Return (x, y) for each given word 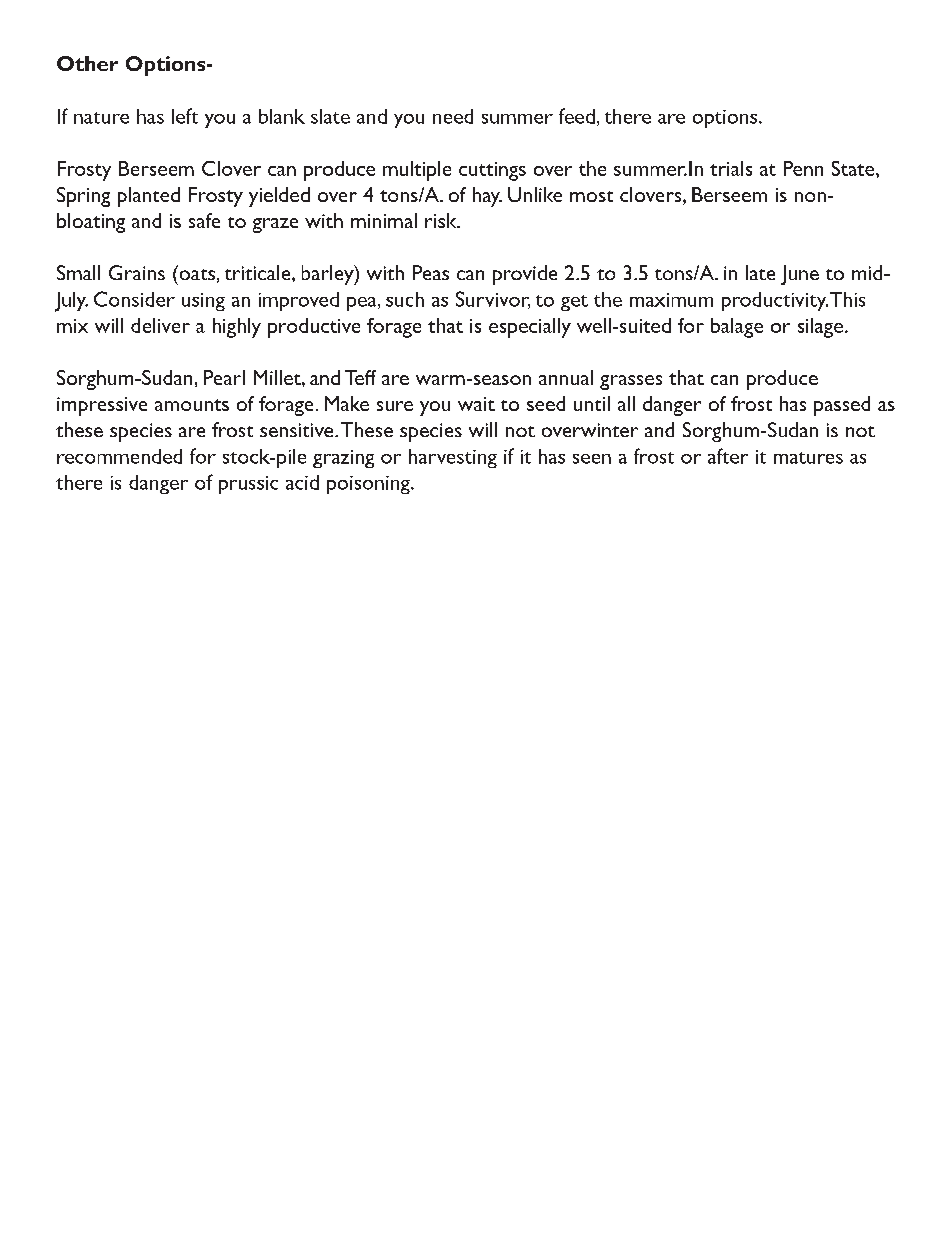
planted (149, 197)
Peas (431, 272)
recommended (119, 456)
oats (196, 273)
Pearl (224, 377)
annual (566, 377)
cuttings (492, 171)
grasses (631, 382)
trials (731, 168)
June (800, 275)
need (453, 116)
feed (577, 116)
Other (87, 63)
